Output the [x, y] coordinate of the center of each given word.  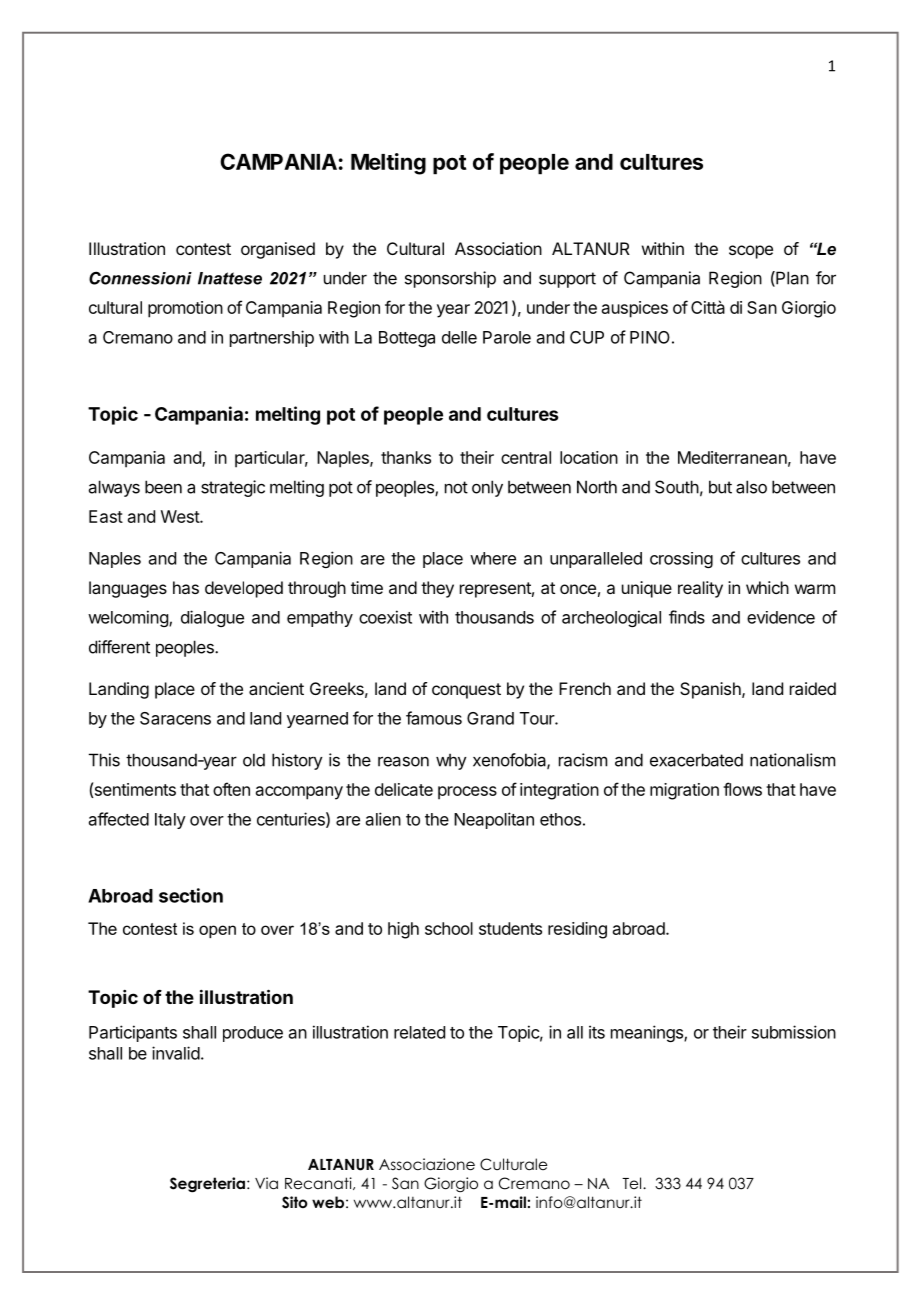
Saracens [175, 718]
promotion [185, 309]
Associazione [427, 1164]
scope [751, 252]
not [456, 487]
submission [794, 1032]
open [217, 931]
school [449, 928]
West [181, 516]
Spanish [711, 690]
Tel [633, 1183]
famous [434, 718]
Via [266, 1183]
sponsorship [450, 279]
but [720, 487]
